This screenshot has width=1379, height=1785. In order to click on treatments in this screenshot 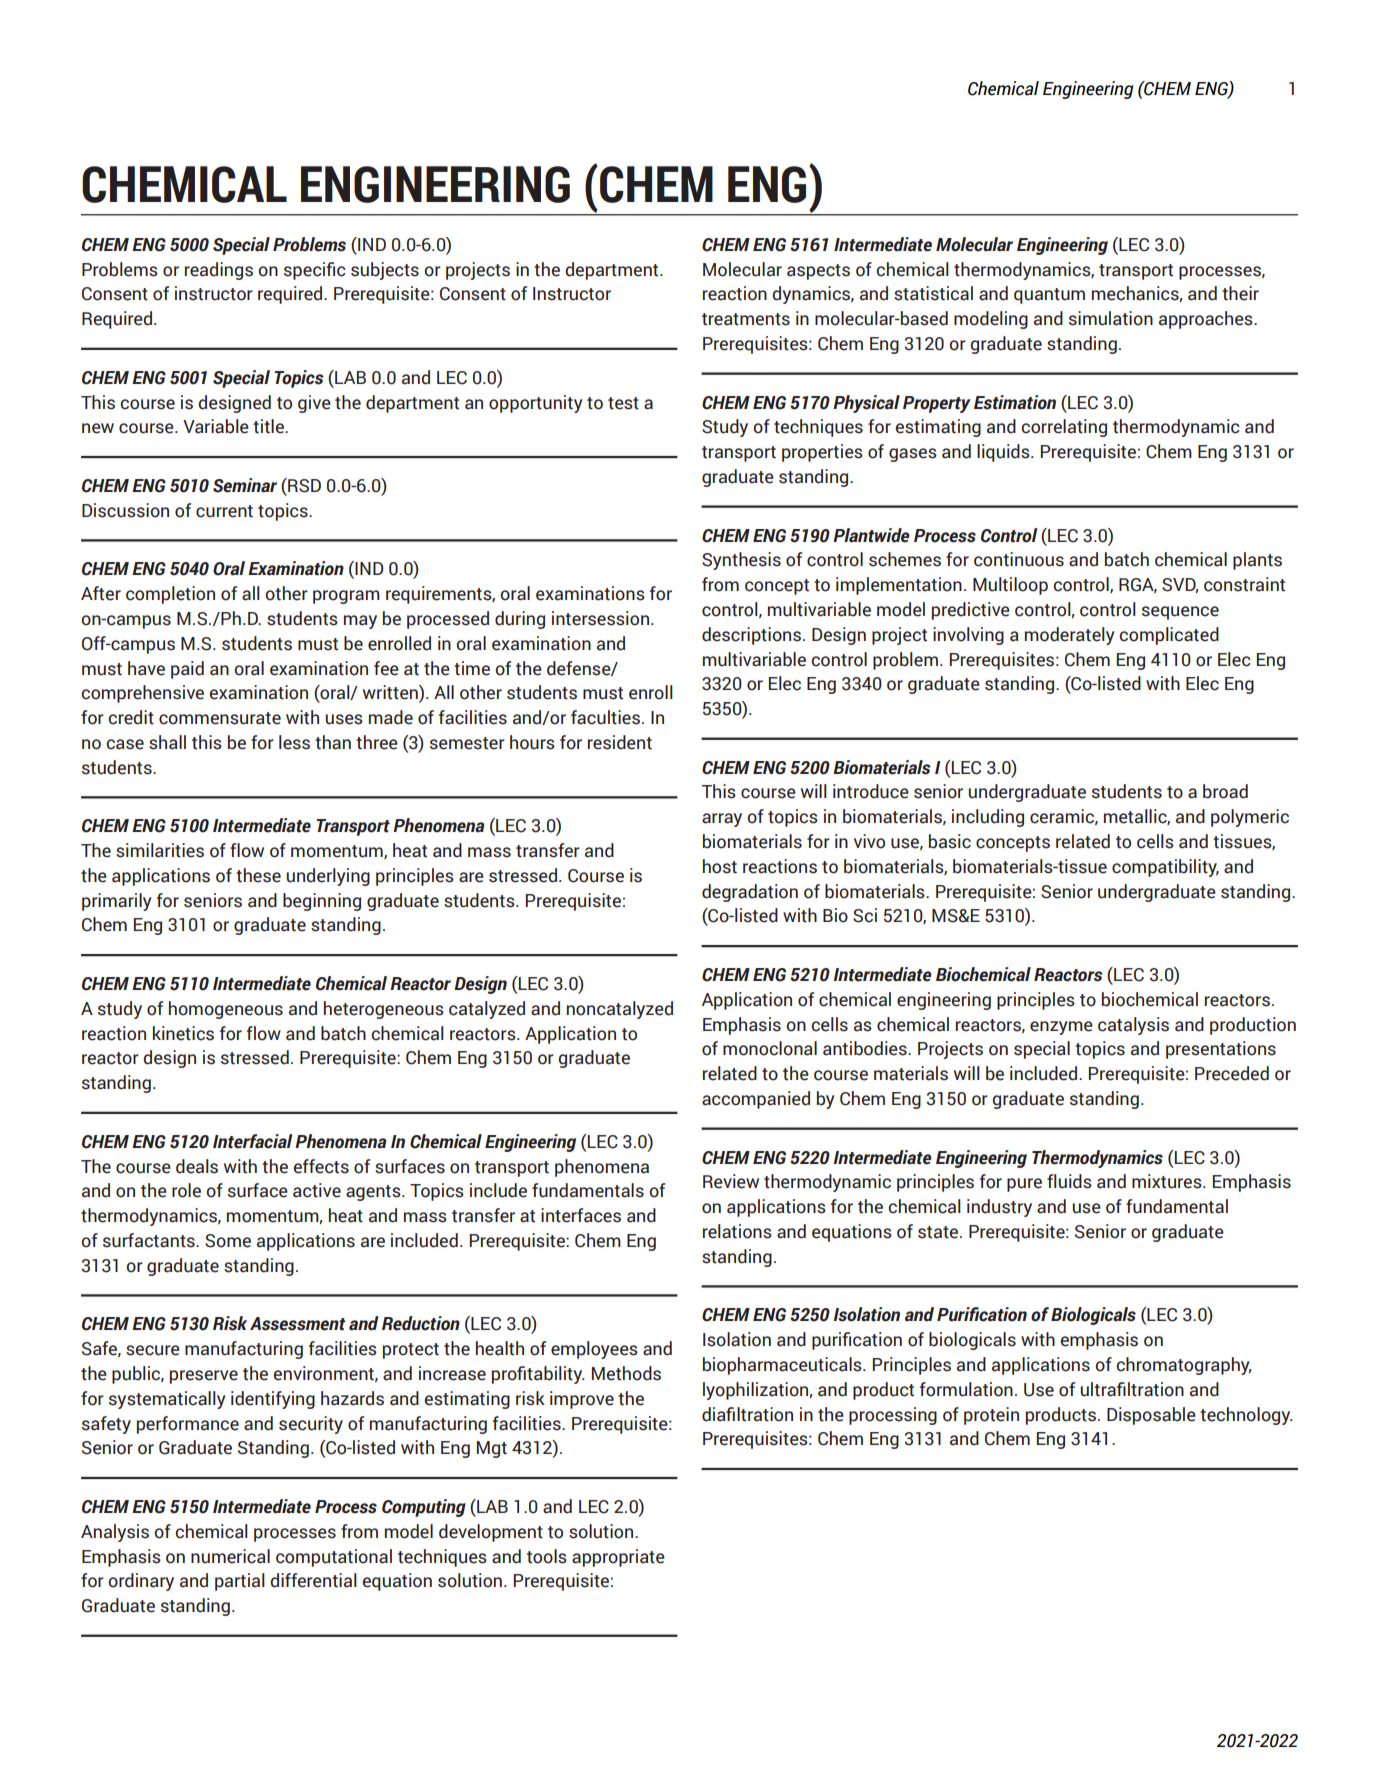, I will do `click(746, 319)`.
